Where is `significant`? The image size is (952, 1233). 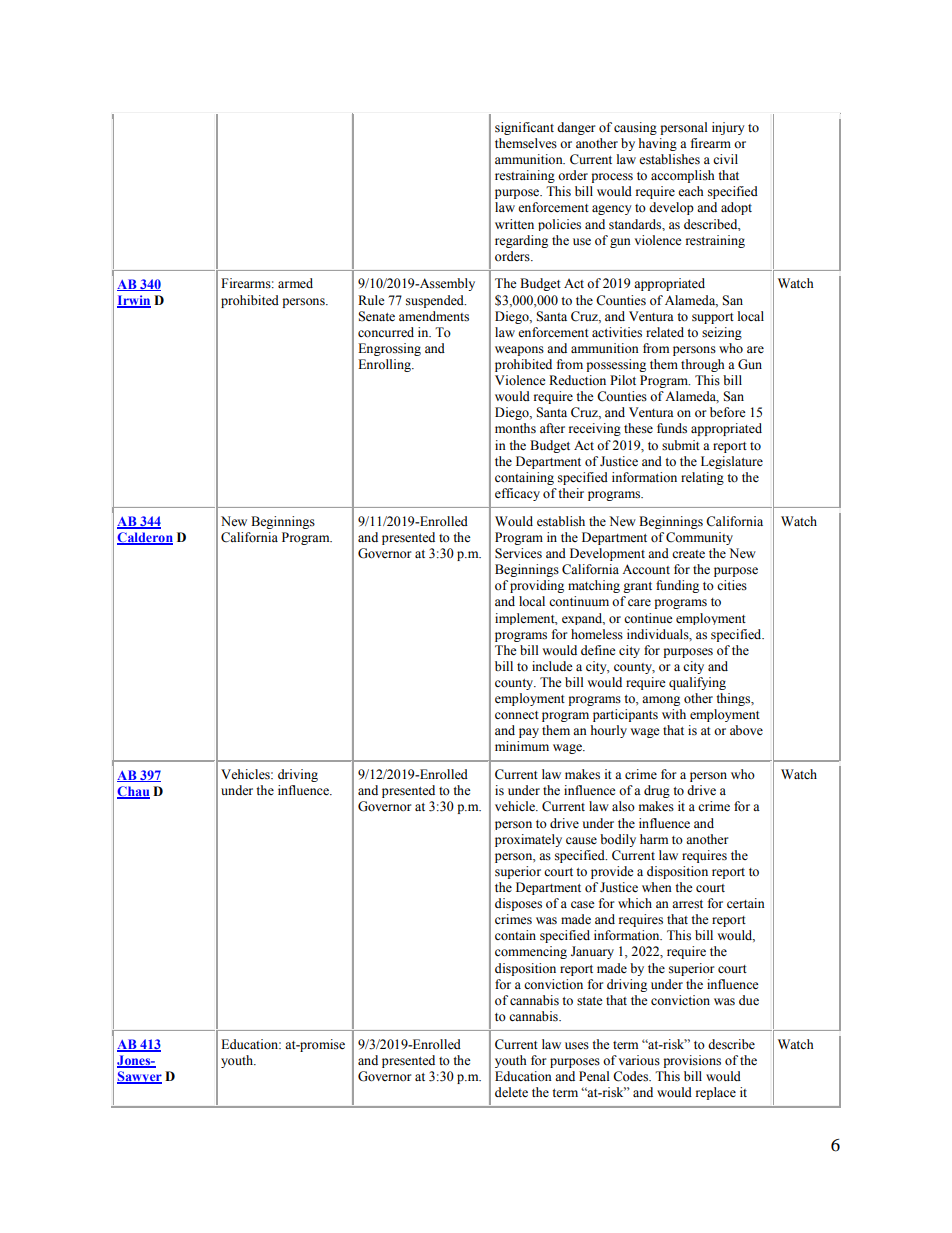 significant is located at coordinates (524, 128).
